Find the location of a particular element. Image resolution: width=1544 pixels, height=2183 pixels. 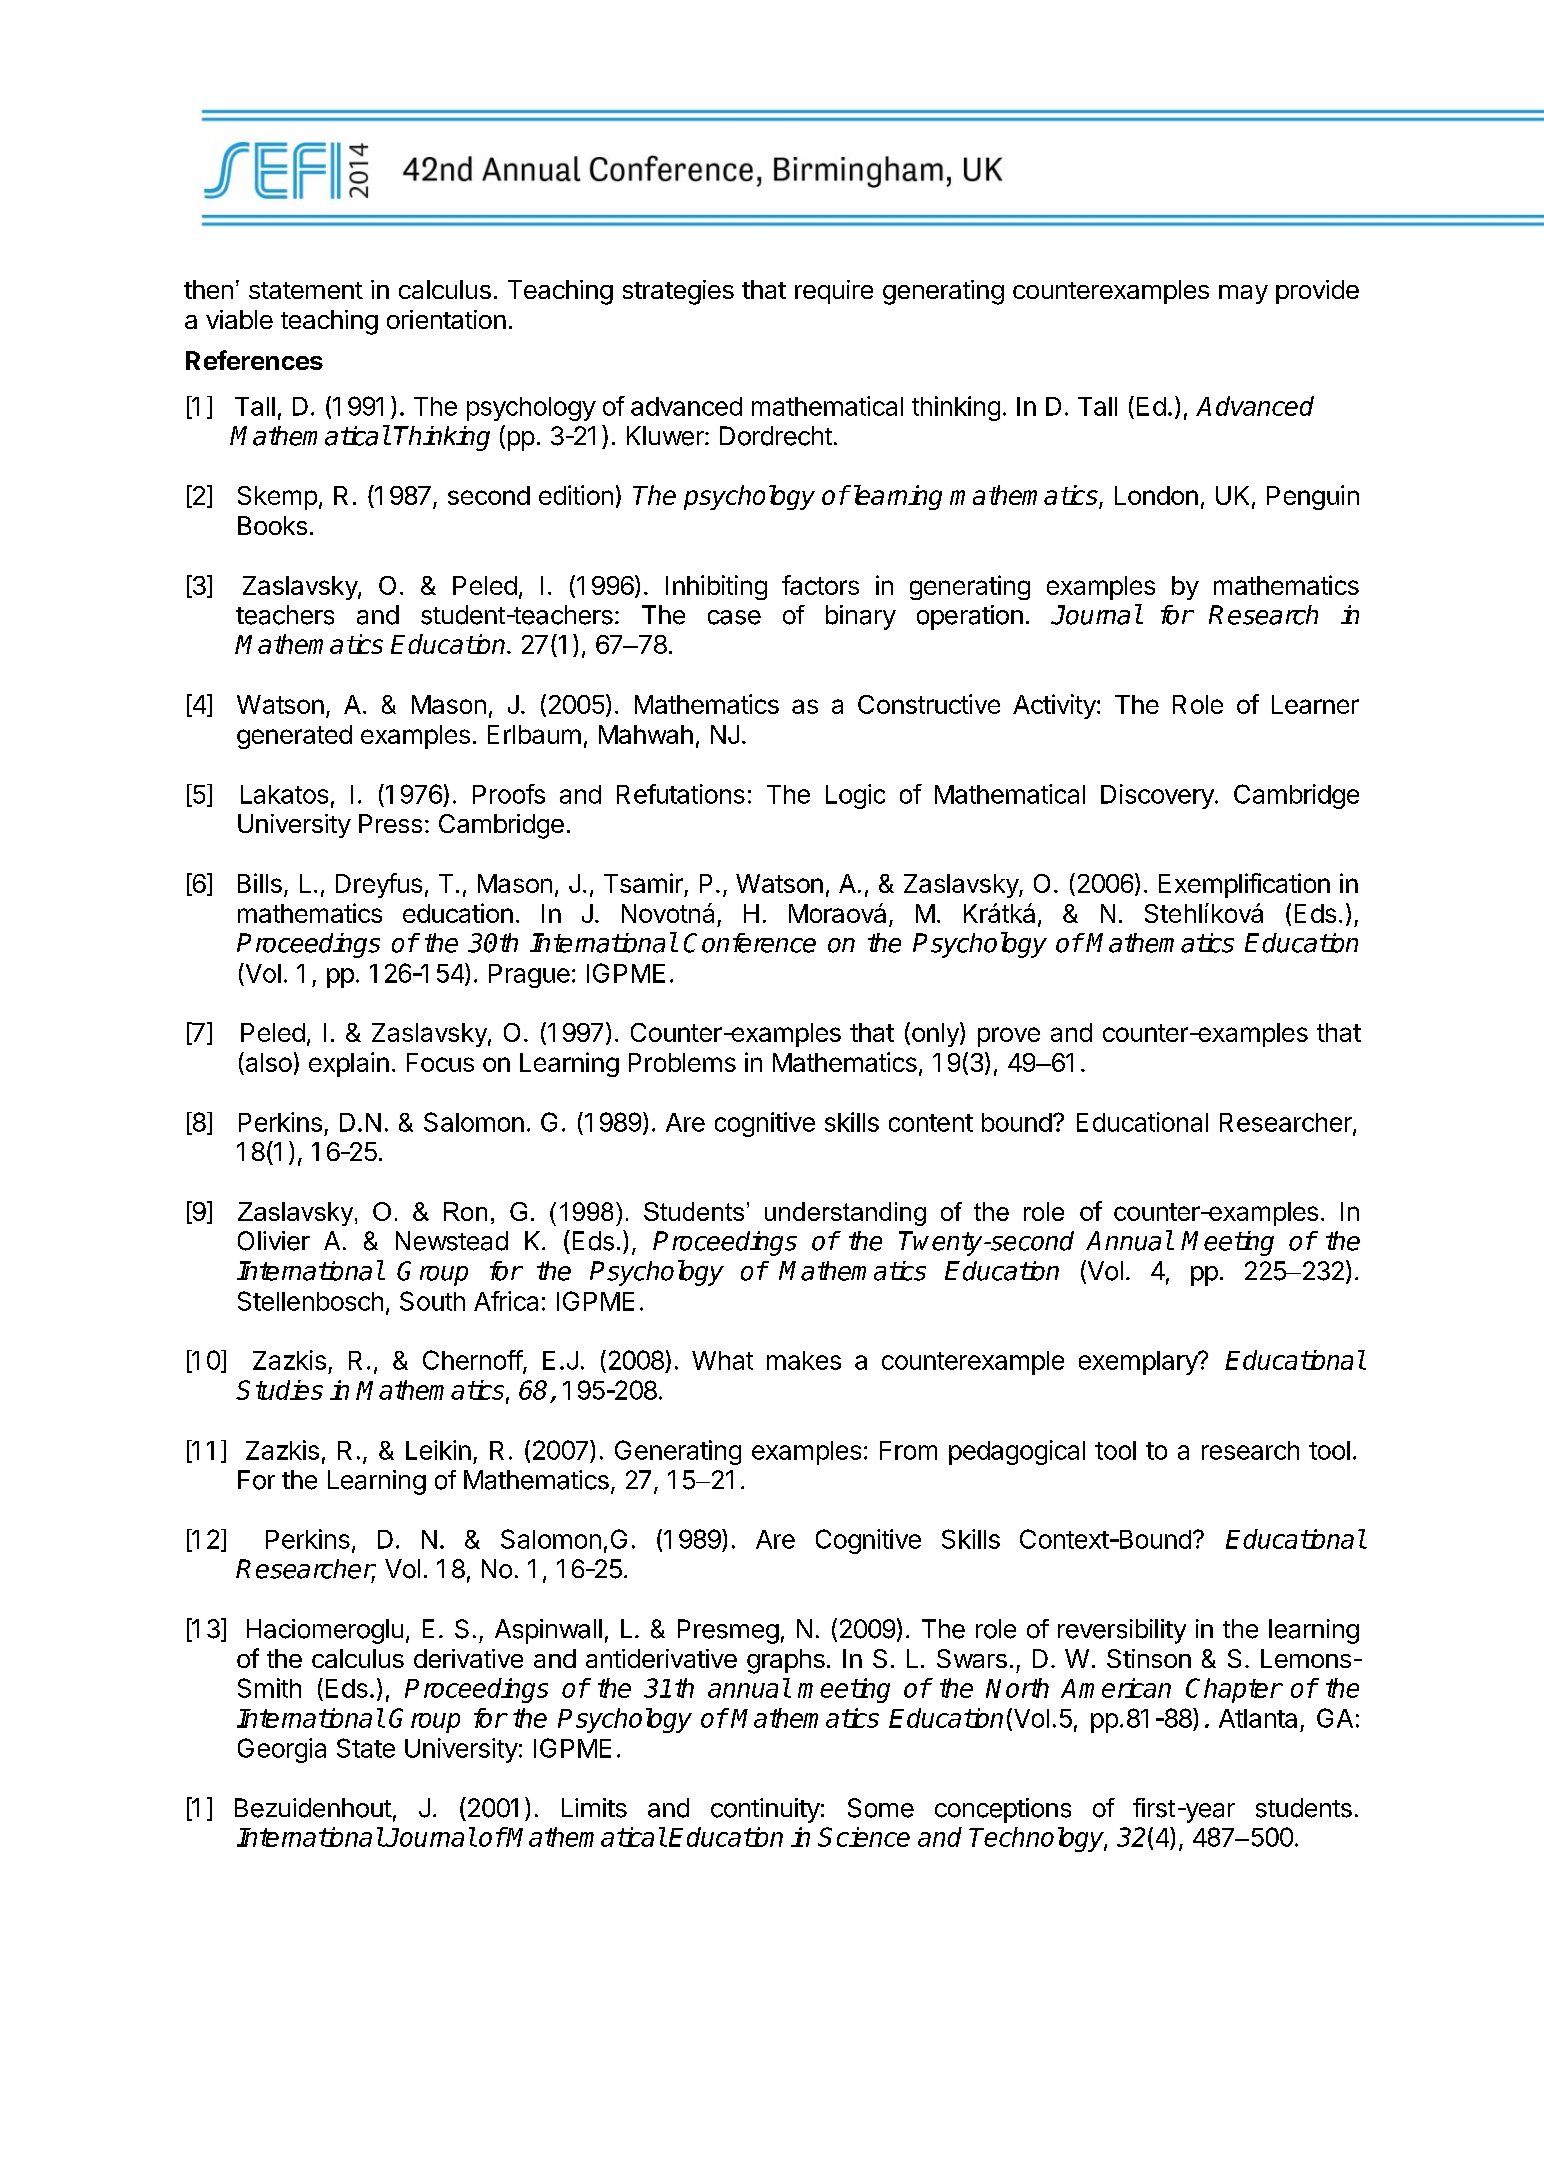

Logic is located at coordinates (855, 796).
